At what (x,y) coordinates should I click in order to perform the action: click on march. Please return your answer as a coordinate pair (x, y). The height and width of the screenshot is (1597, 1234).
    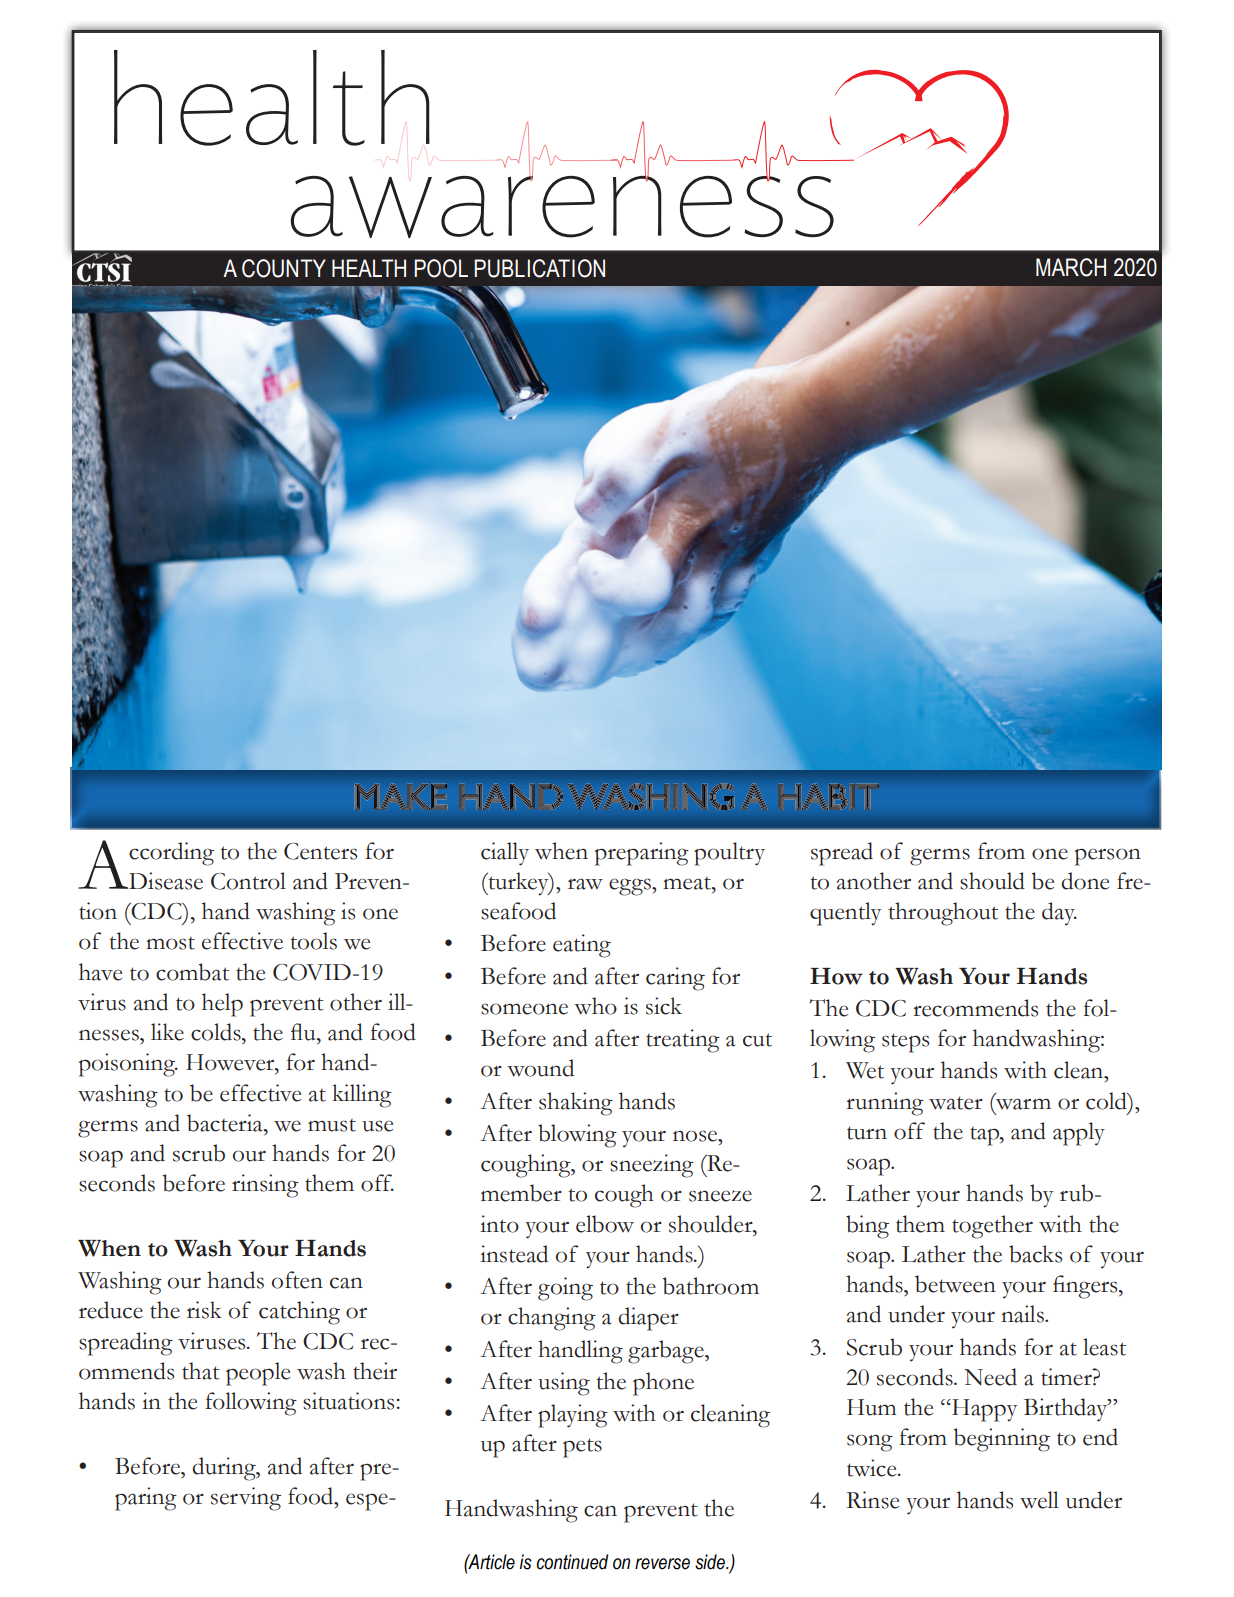
    Looking at the image, I should click on (1071, 267).
